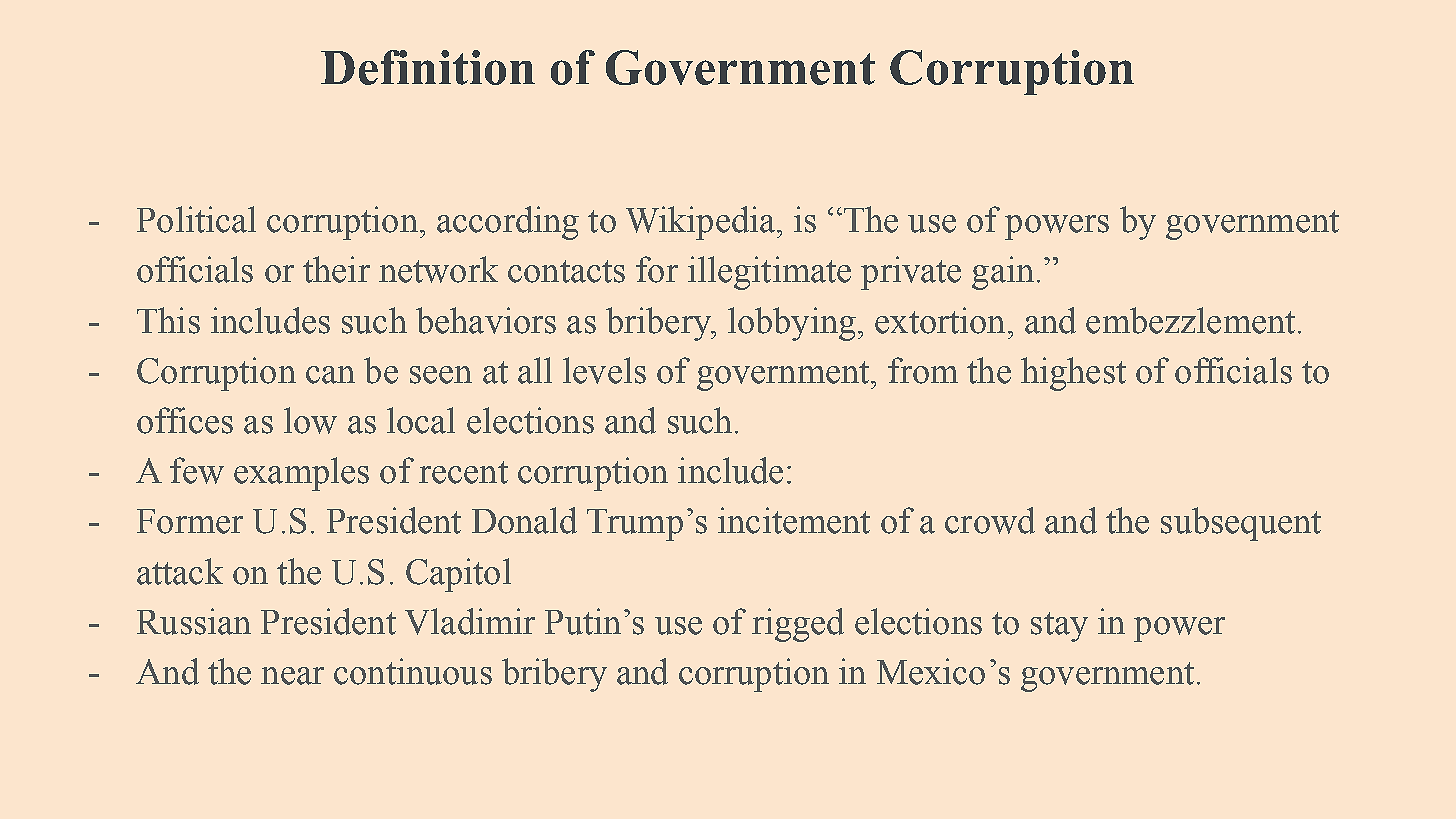  What do you see at coordinates (292, 676) in the screenshot?
I see `near` at bounding box center [292, 676].
